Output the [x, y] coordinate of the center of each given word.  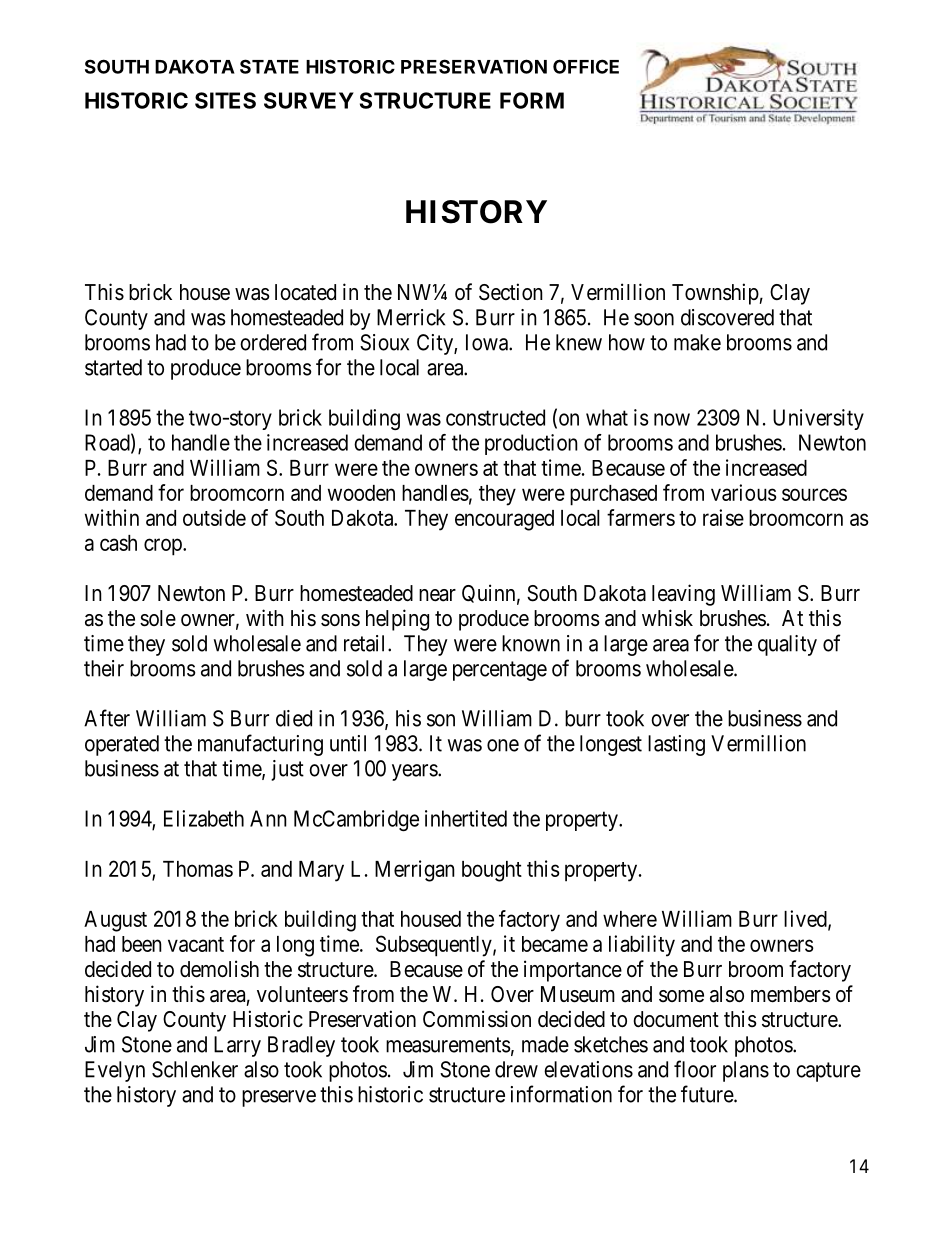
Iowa [488, 342]
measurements [448, 1045]
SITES [225, 100]
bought [492, 871]
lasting [676, 745]
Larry [237, 1046]
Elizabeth [204, 818]
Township [715, 294]
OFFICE [586, 66]
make [697, 342]
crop [164, 547]
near [437, 595]
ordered [273, 342]
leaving [683, 595]
